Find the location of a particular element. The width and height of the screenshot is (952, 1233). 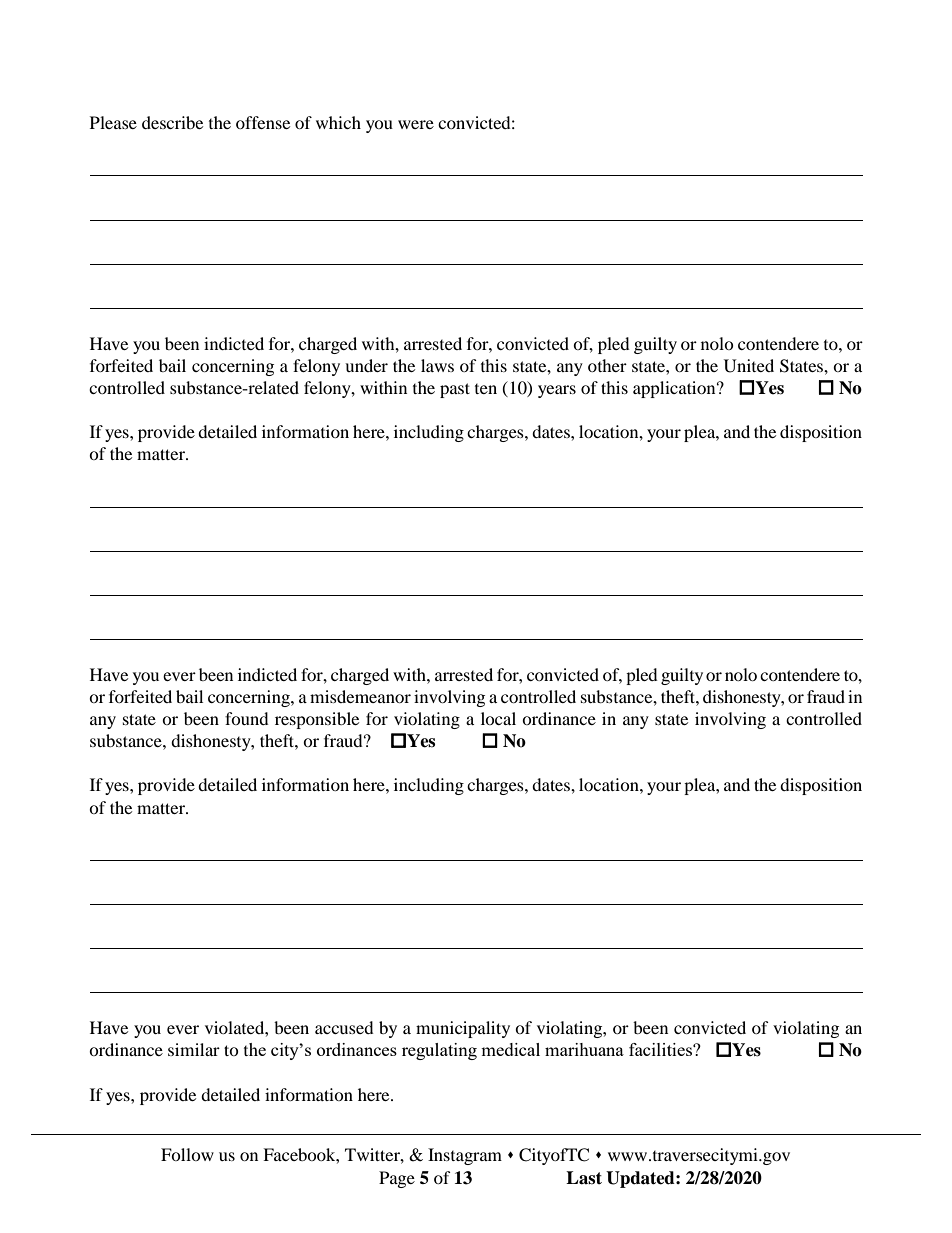

were is located at coordinates (416, 124).
